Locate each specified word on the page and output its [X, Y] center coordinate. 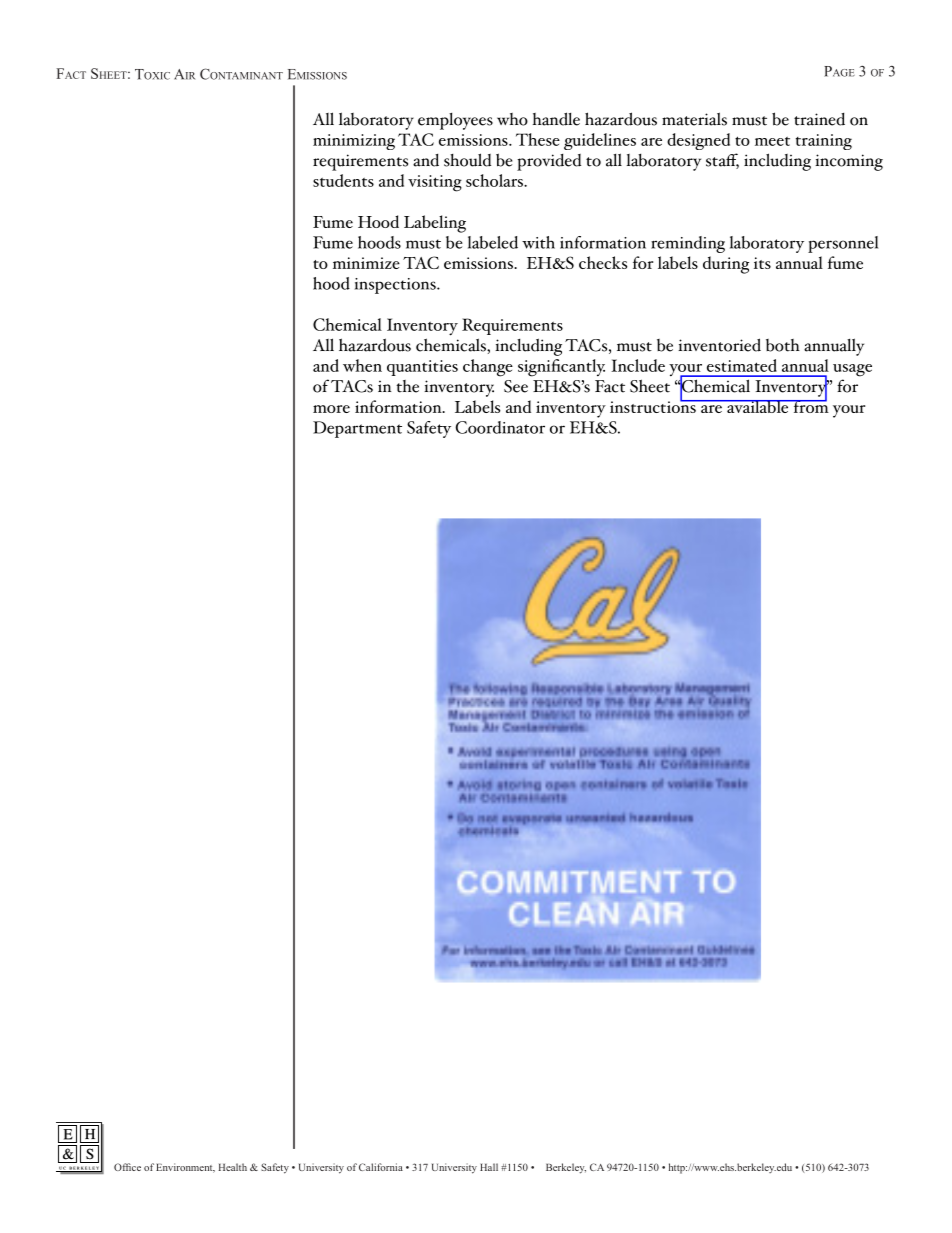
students [343, 180]
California [381, 1167]
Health [232, 1167]
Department [357, 429]
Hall [489, 1167]
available [758, 406]
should [467, 160]
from [810, 405]
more [331, 409]
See [516, 386]
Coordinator [500, 427]
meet [772, 141]
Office [127, 1167]
